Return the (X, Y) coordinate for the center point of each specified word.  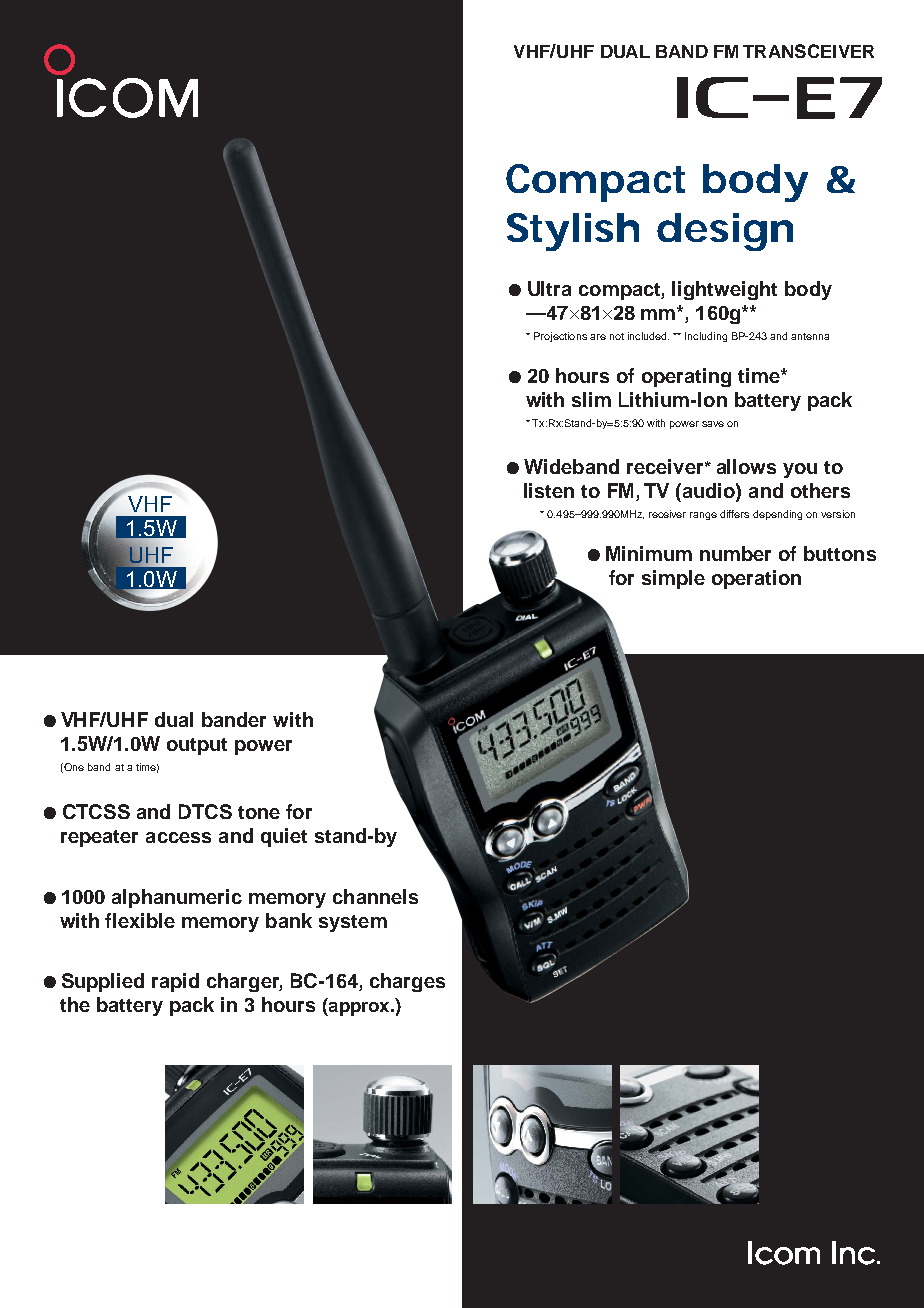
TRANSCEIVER (808, 51)
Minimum (649, 553)
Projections (560, 337)
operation (756, 579)
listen (549, 490)
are (598, 337)
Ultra (549, 288)
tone (259, 812)
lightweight (724, 290)
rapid (175, 982)
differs (734, 514)
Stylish (573, 232)
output (197, 746)
